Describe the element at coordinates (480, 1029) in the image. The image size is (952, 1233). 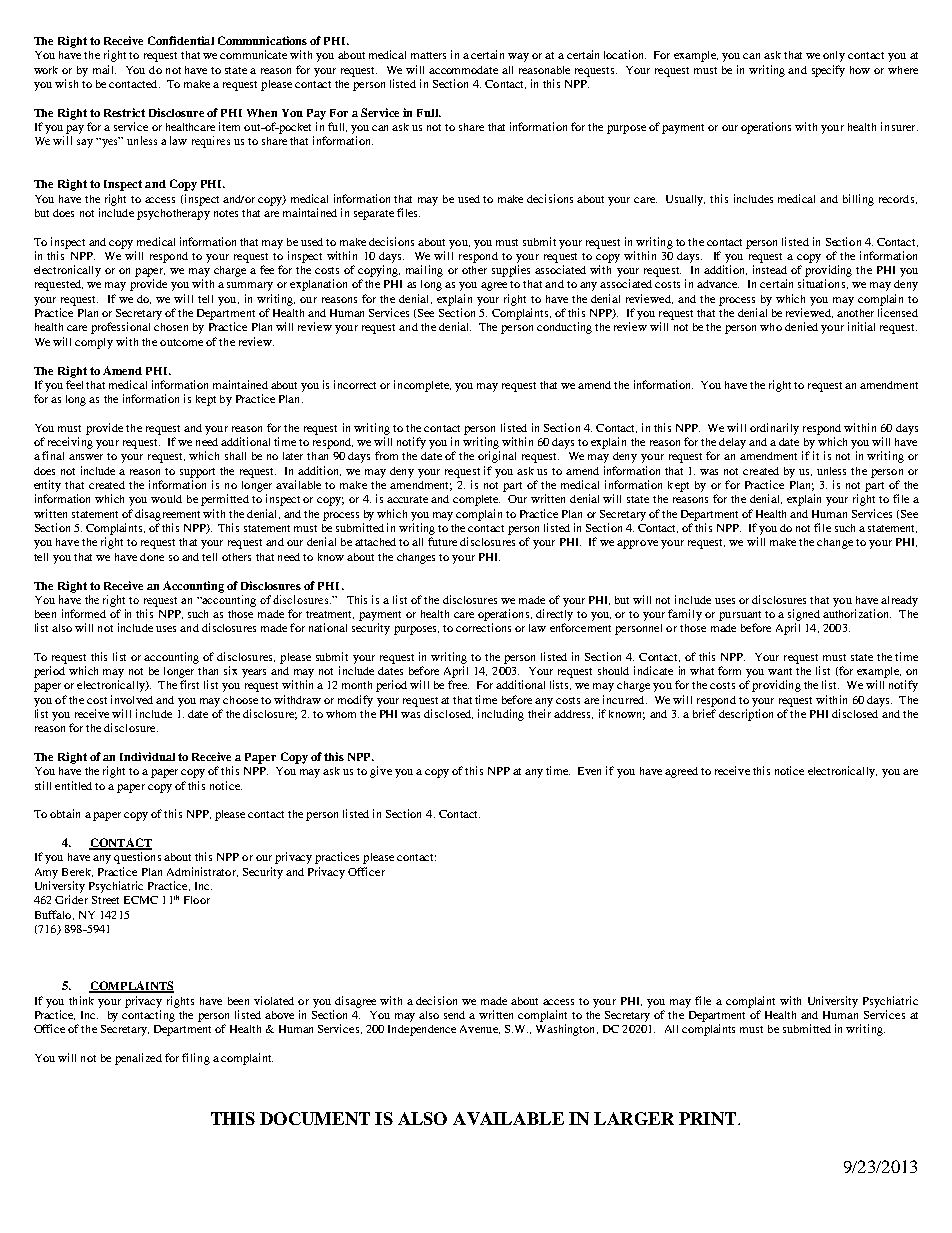
I see `Avenue` at that location.
